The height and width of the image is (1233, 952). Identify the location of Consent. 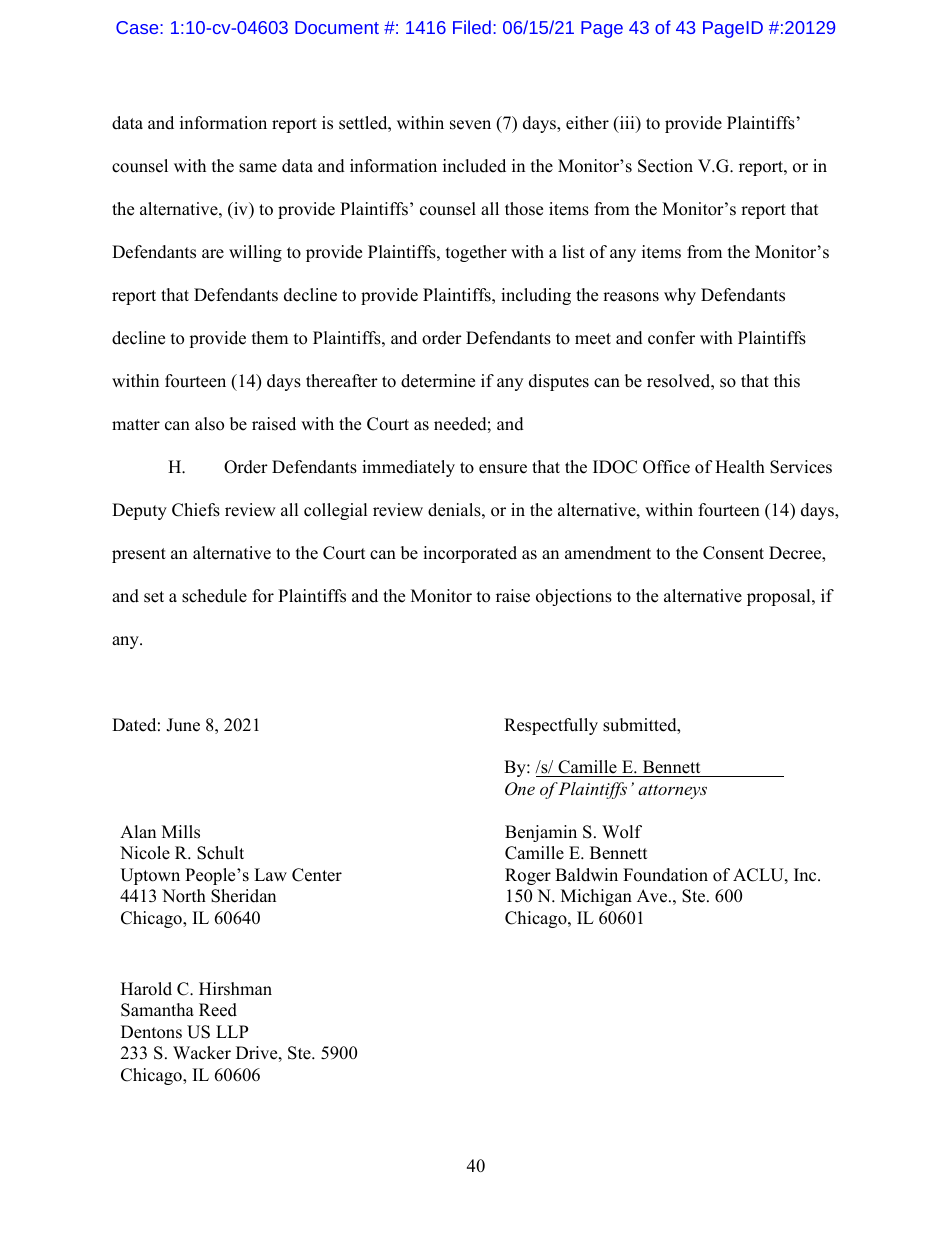
(733, 553).
